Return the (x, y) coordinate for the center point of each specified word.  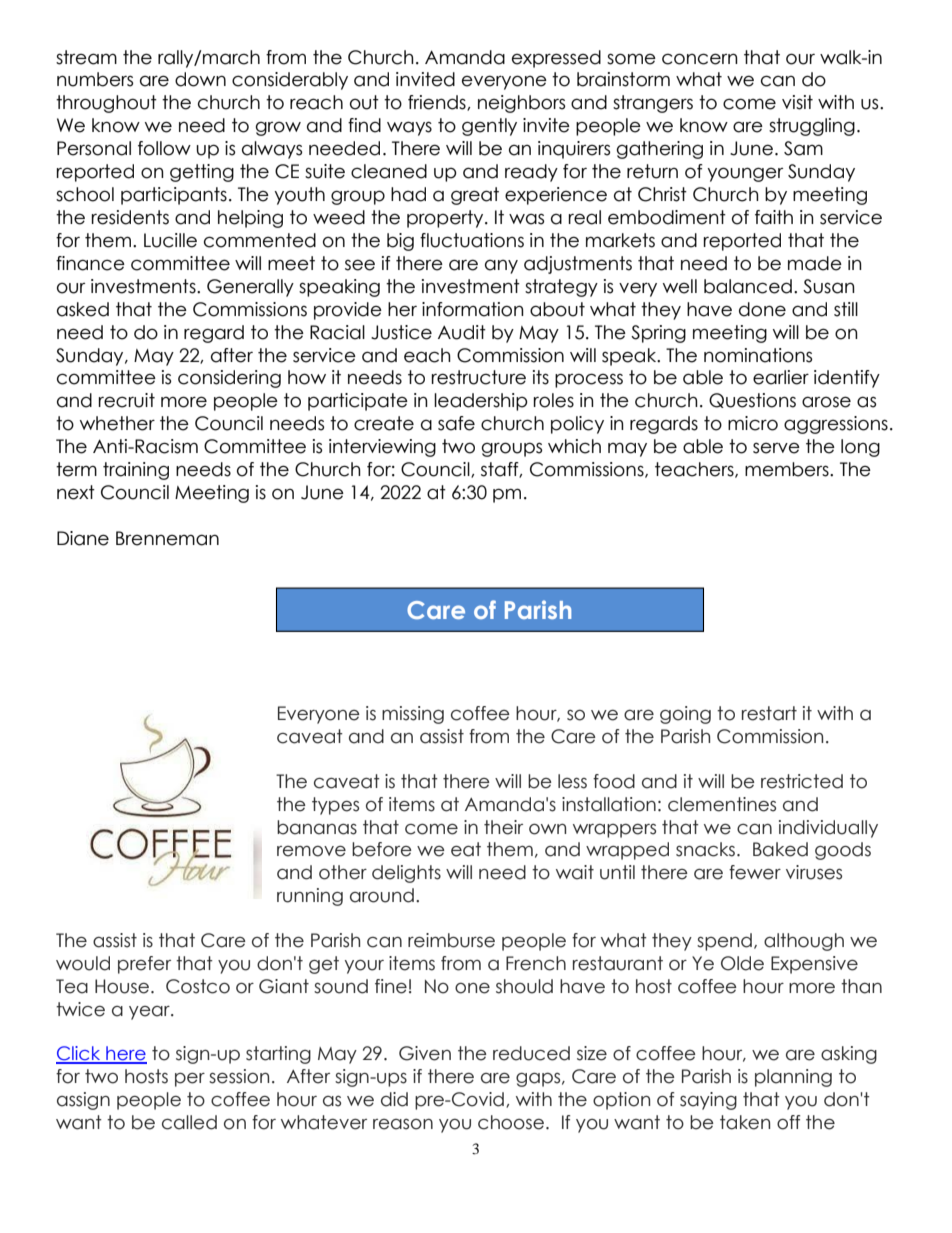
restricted (802, 781)
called (189, 1122)
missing (413, 715)
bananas (317, 827)
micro (753, 423)
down (200, 79)
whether (117, 423)
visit (797, 102)
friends (438, 103)
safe (456, 423)
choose (511, 1122)
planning (793, 1078)
